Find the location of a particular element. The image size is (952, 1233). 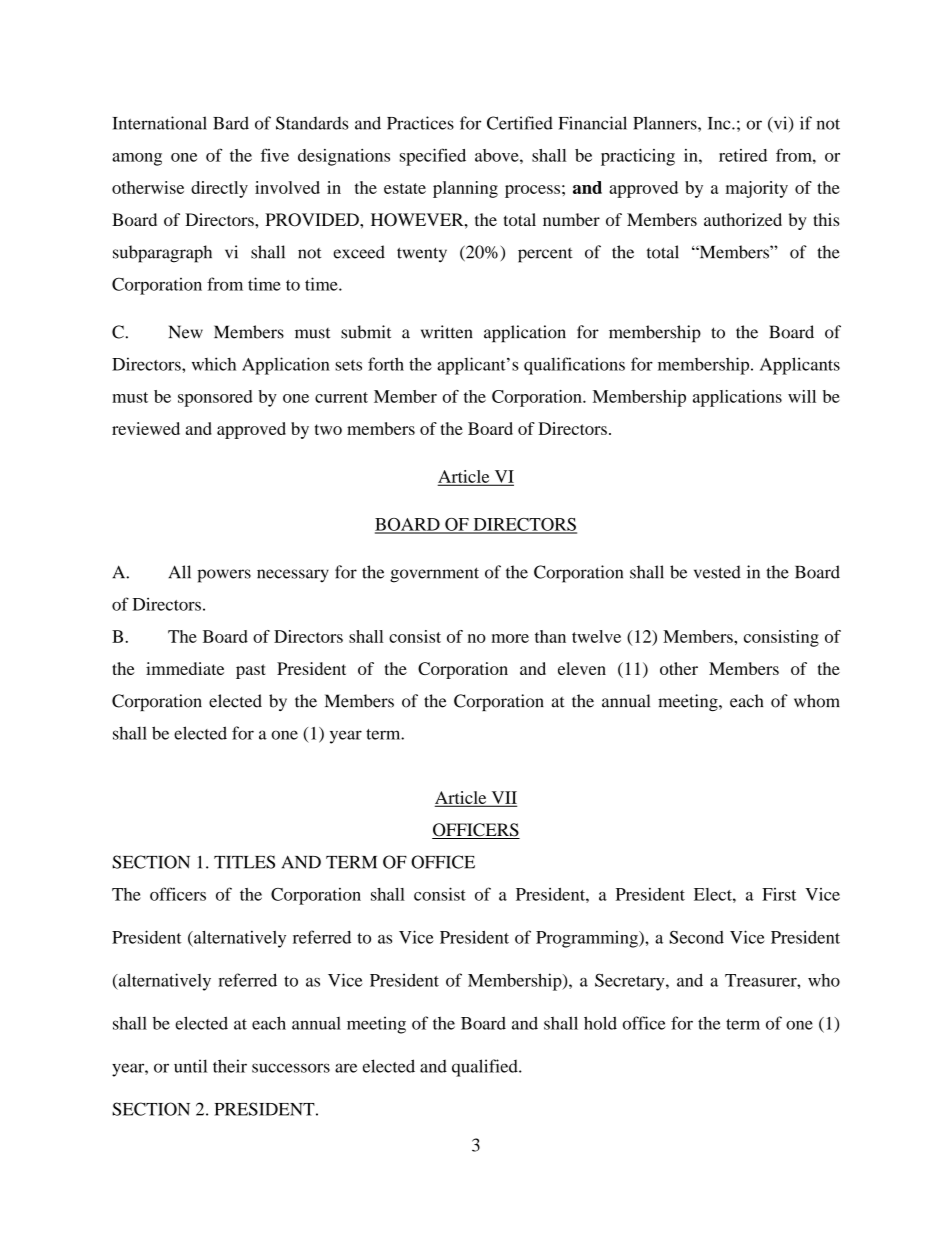

qualified is located at coordinates (486, 1068).
